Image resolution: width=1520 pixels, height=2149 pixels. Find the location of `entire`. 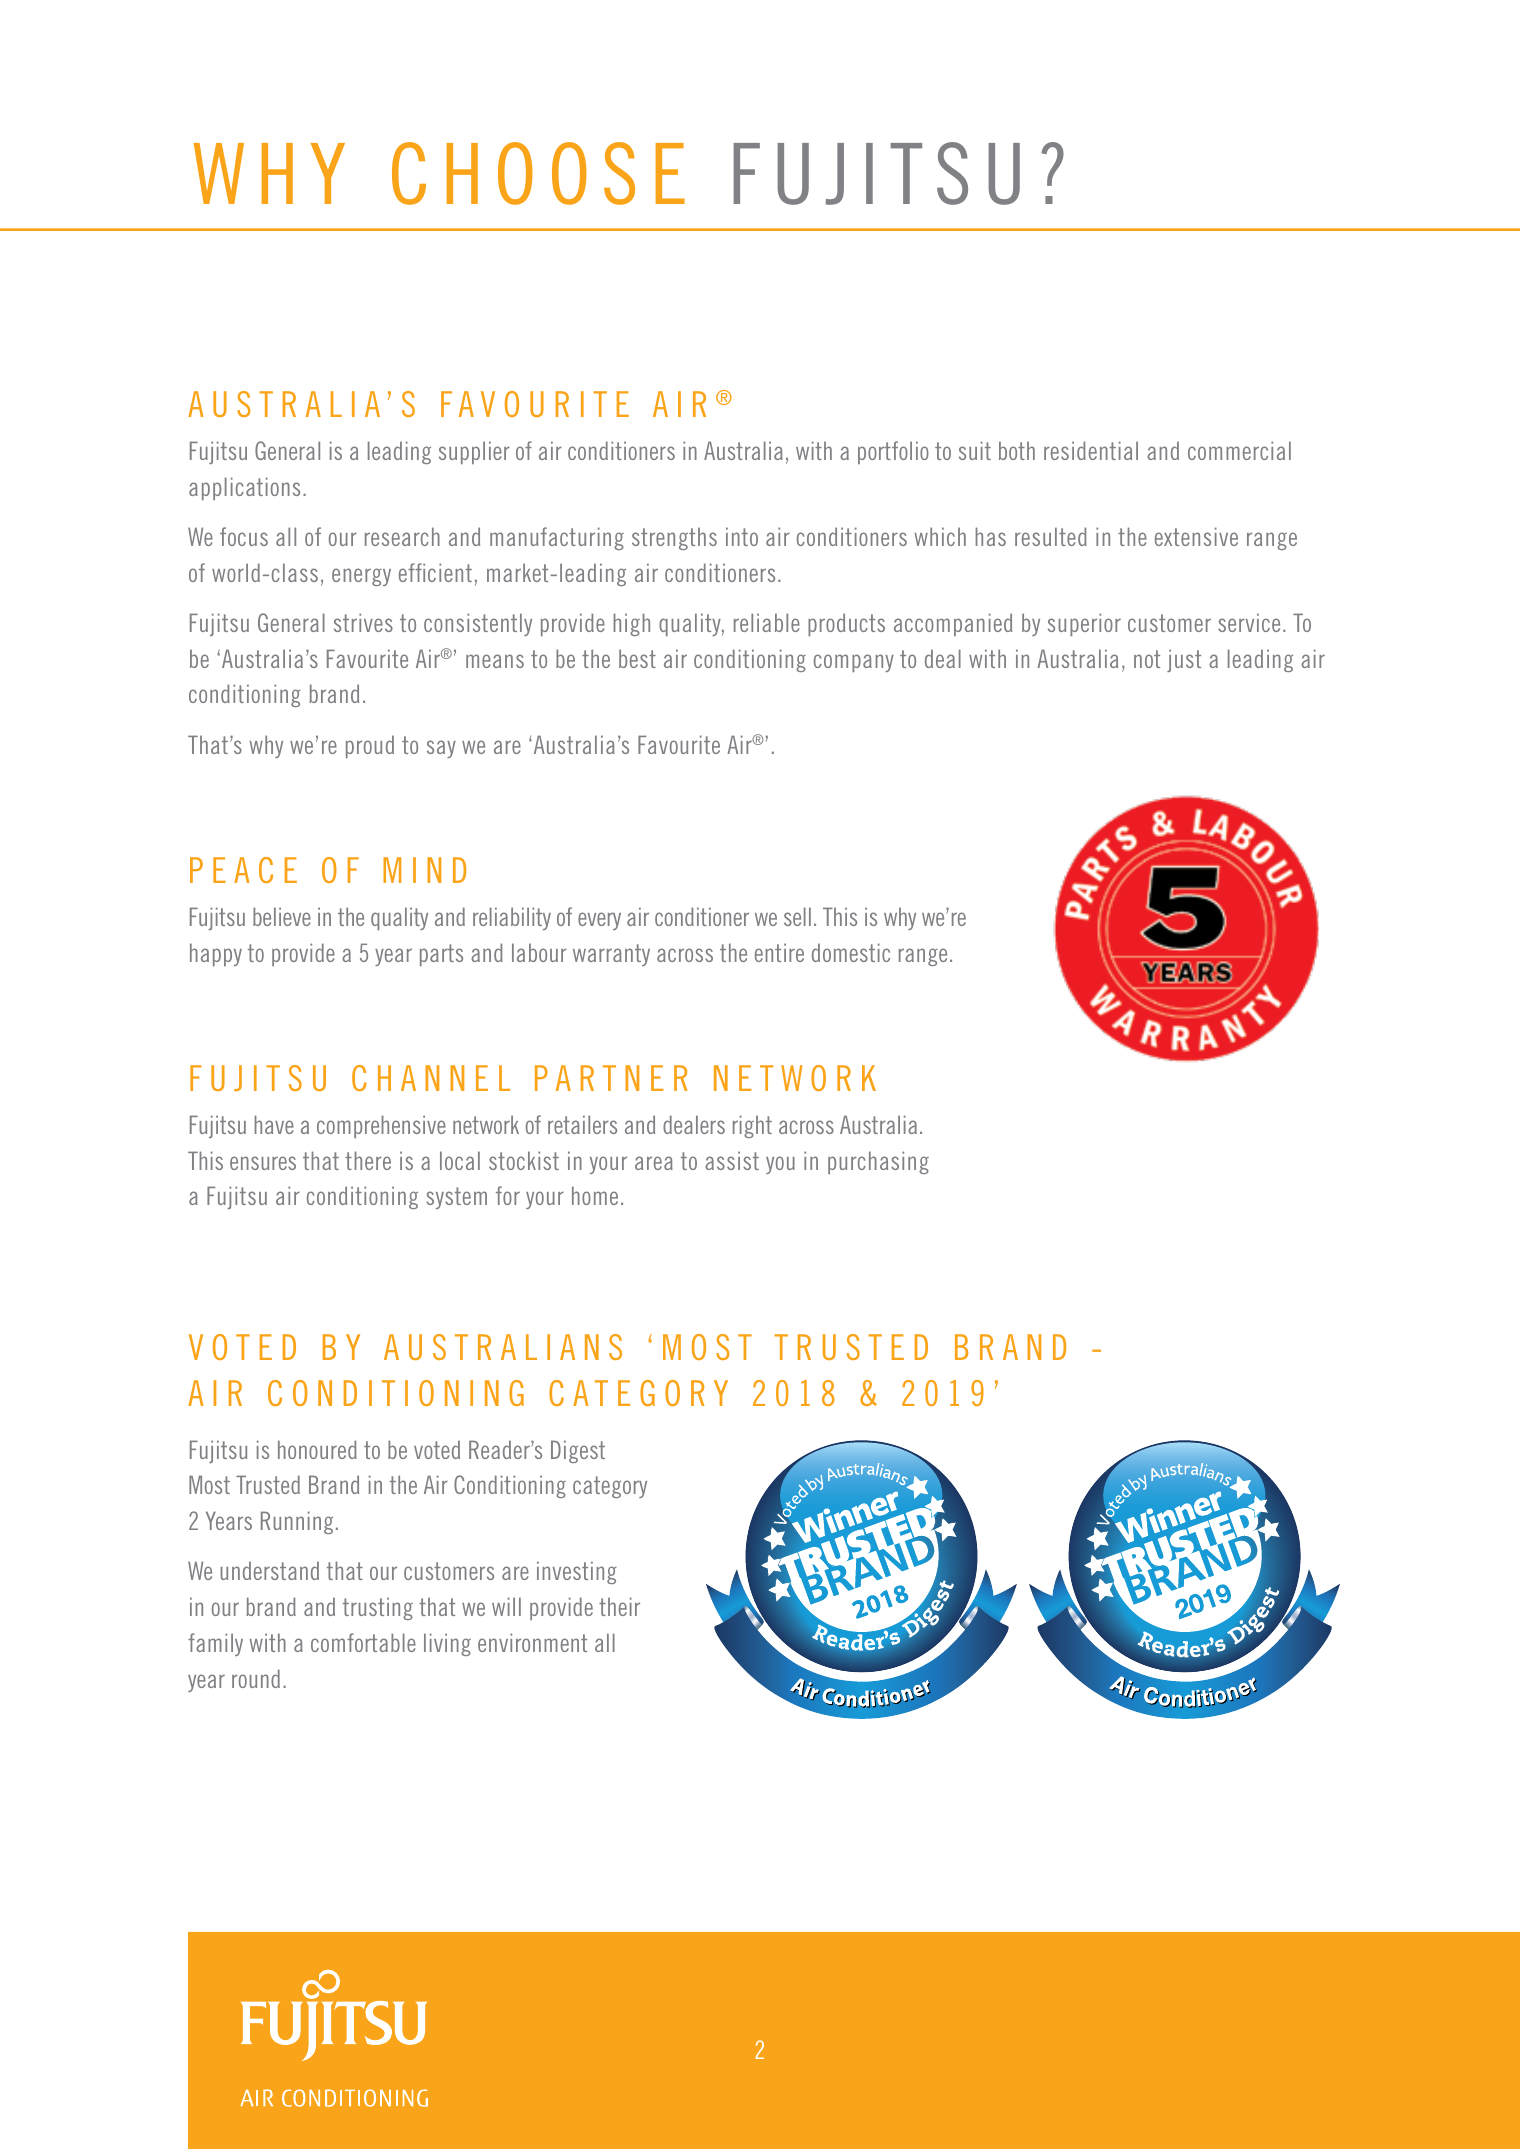

entire is located at coordinates (779, 952).
